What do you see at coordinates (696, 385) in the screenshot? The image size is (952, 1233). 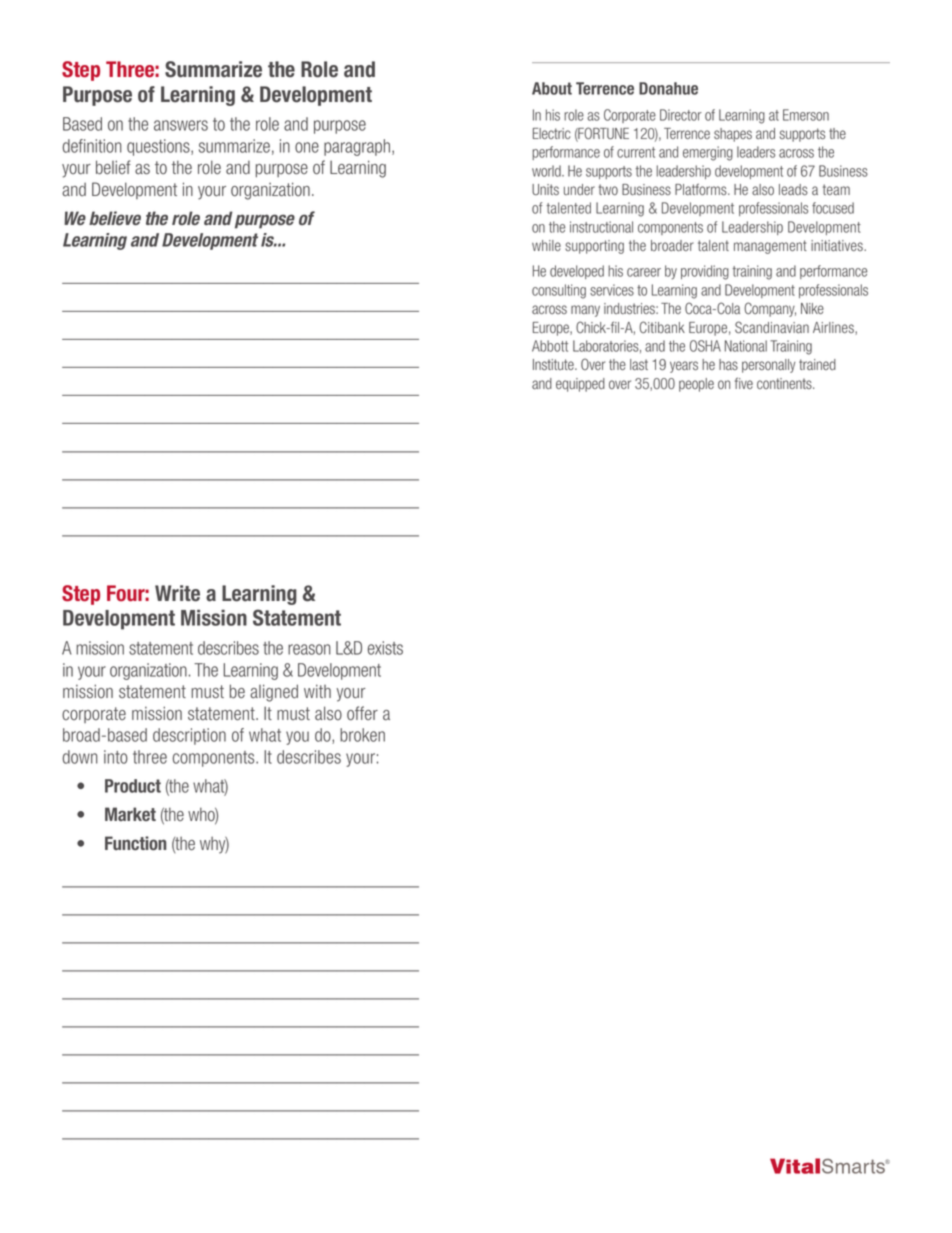 I see `people` at bounding box center [696, 385].
